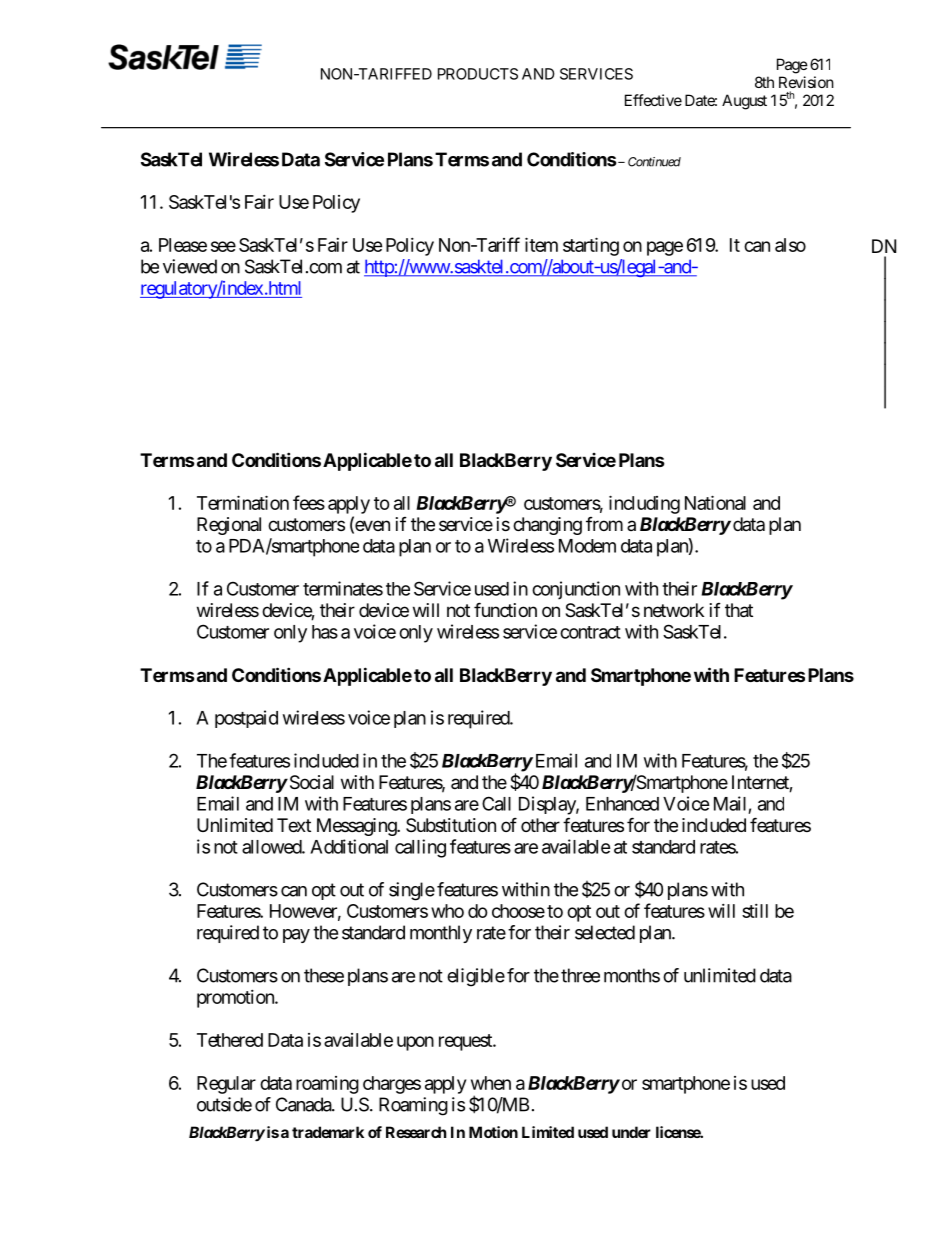 The height and width of the document is (1233, 952). I want to click on Termination, so click(243, 502).
